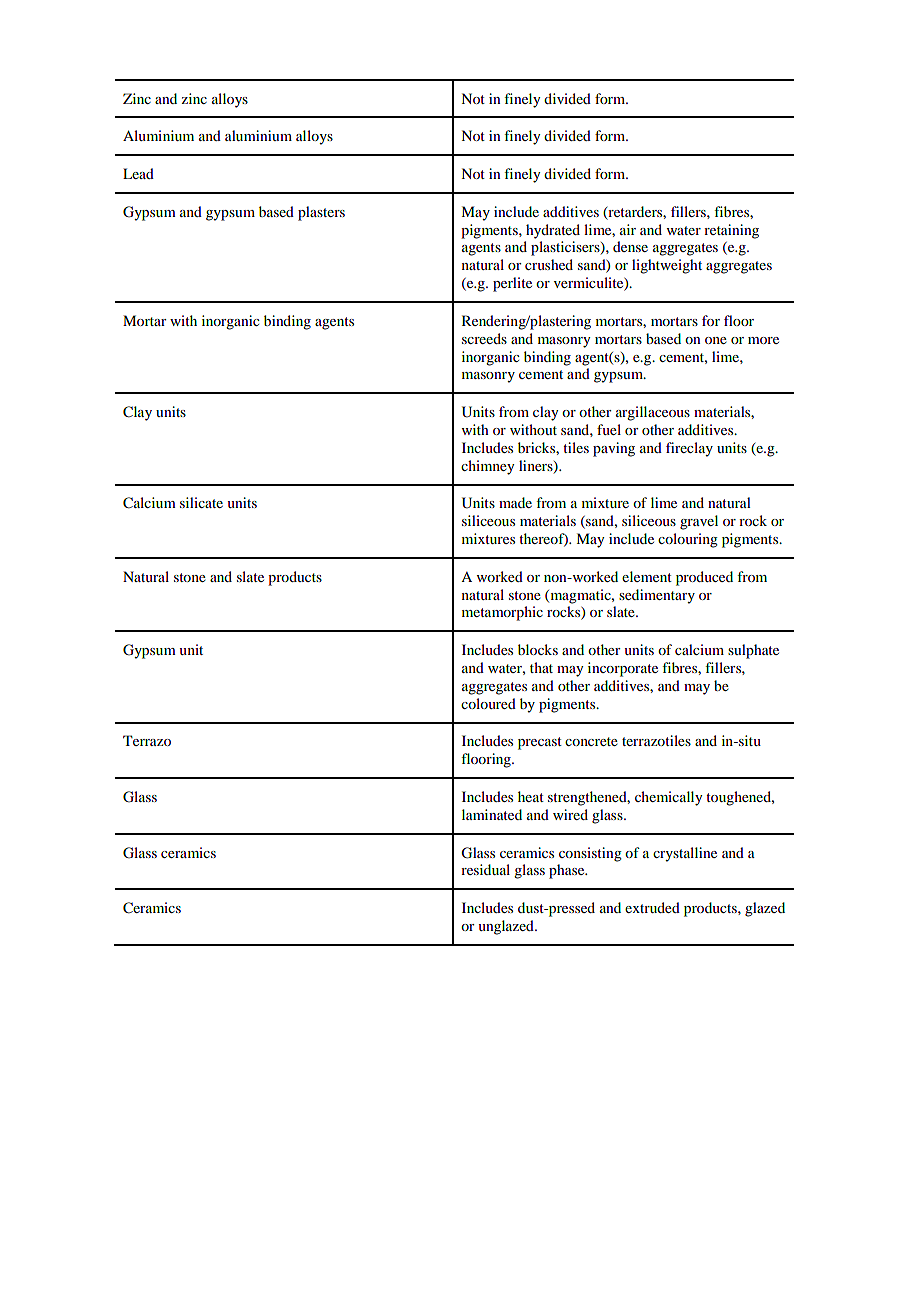  Describe the element at coordinates (485, 869) in the screenshot. I see `residual` at that location.
